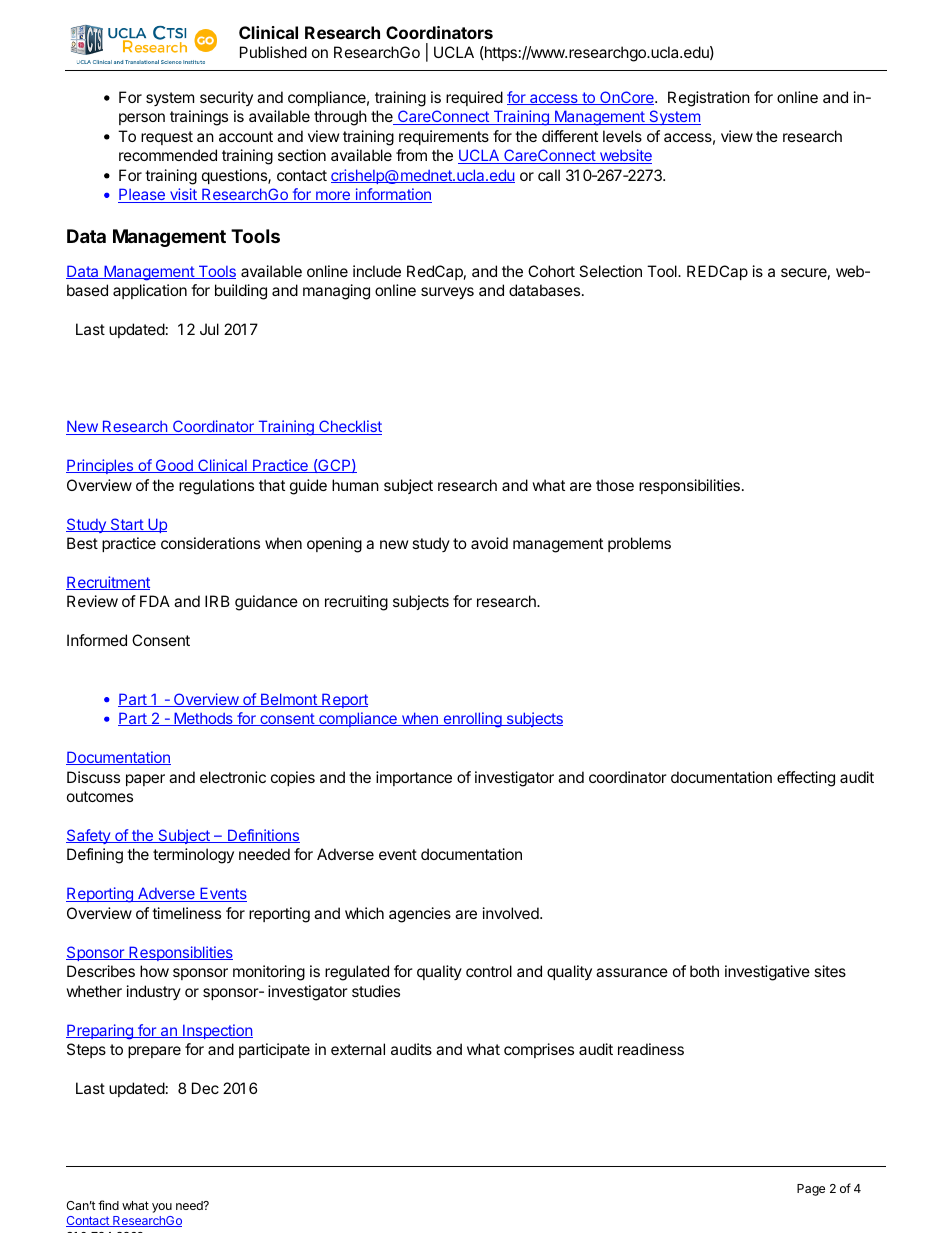 The height and width of the screenshot is (1233, 952). I want to click on problems, so click(639, 544).
